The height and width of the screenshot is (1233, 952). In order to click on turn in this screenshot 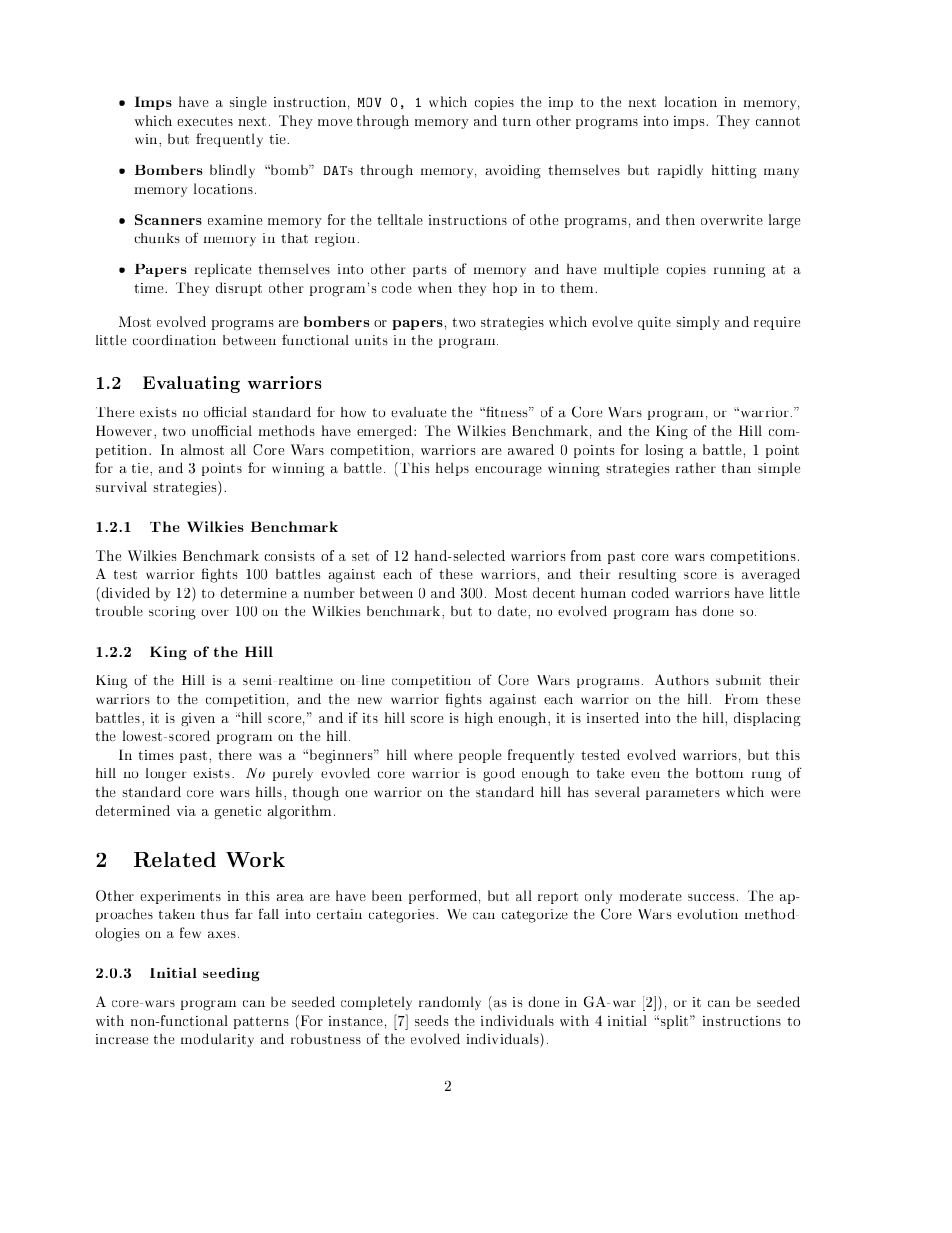, I will do `click(517, 121)`.
